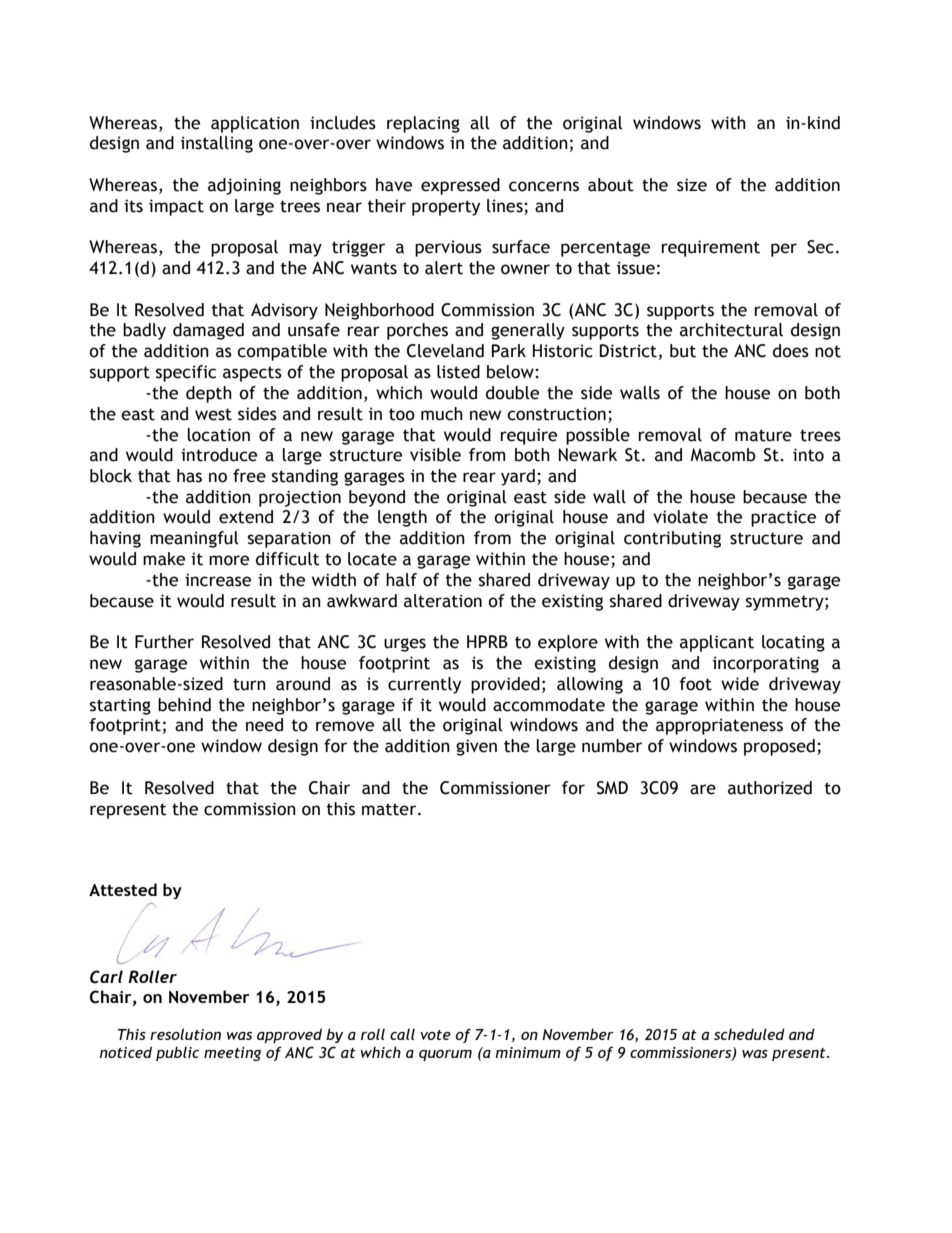 This page has width=952, height=1233. What do you see at coordinates (460, 186) in the page?
I see `expressed` at bounding box center [460, 186].
